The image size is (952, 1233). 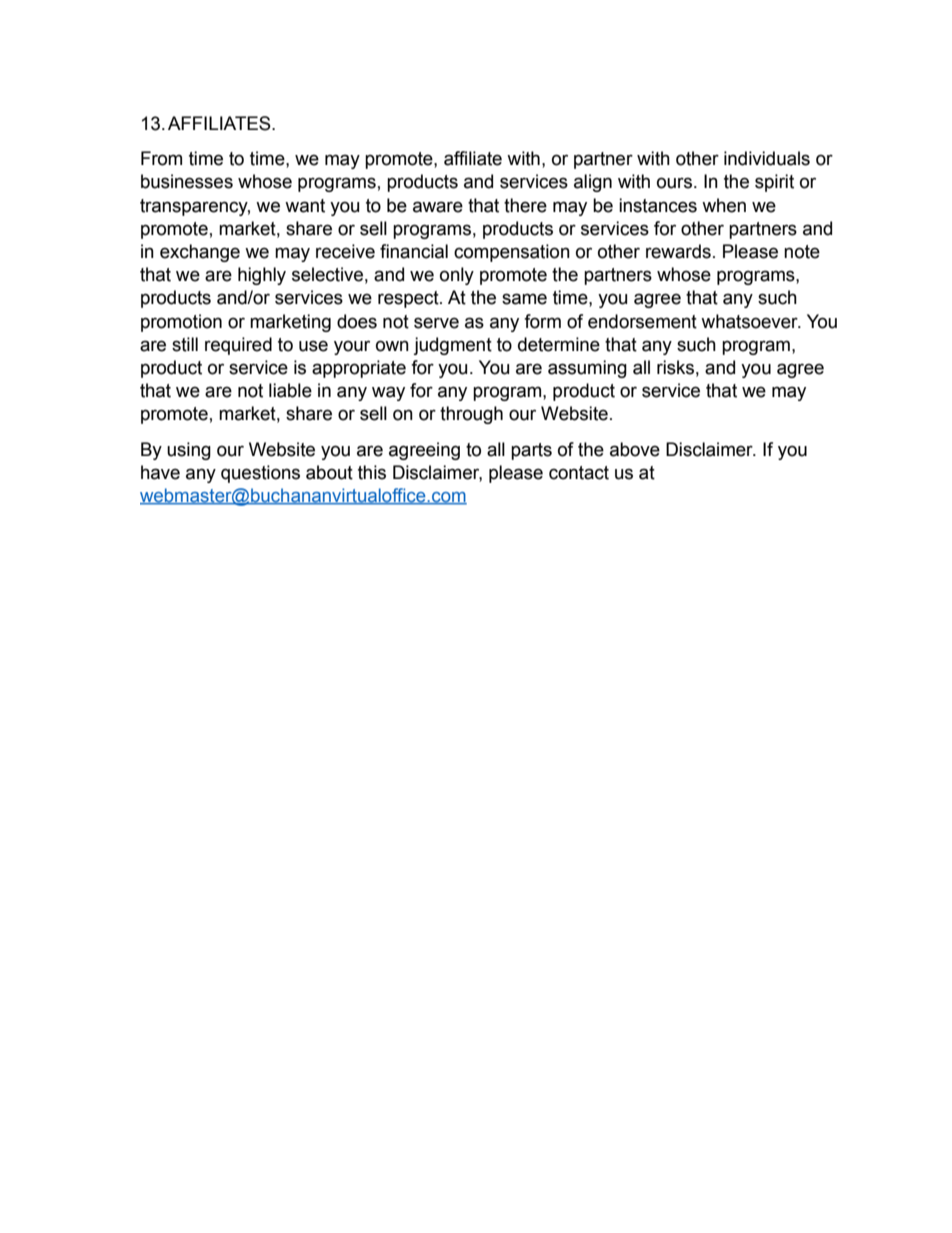 I want to click on questions, so click(x=260, y=474).
